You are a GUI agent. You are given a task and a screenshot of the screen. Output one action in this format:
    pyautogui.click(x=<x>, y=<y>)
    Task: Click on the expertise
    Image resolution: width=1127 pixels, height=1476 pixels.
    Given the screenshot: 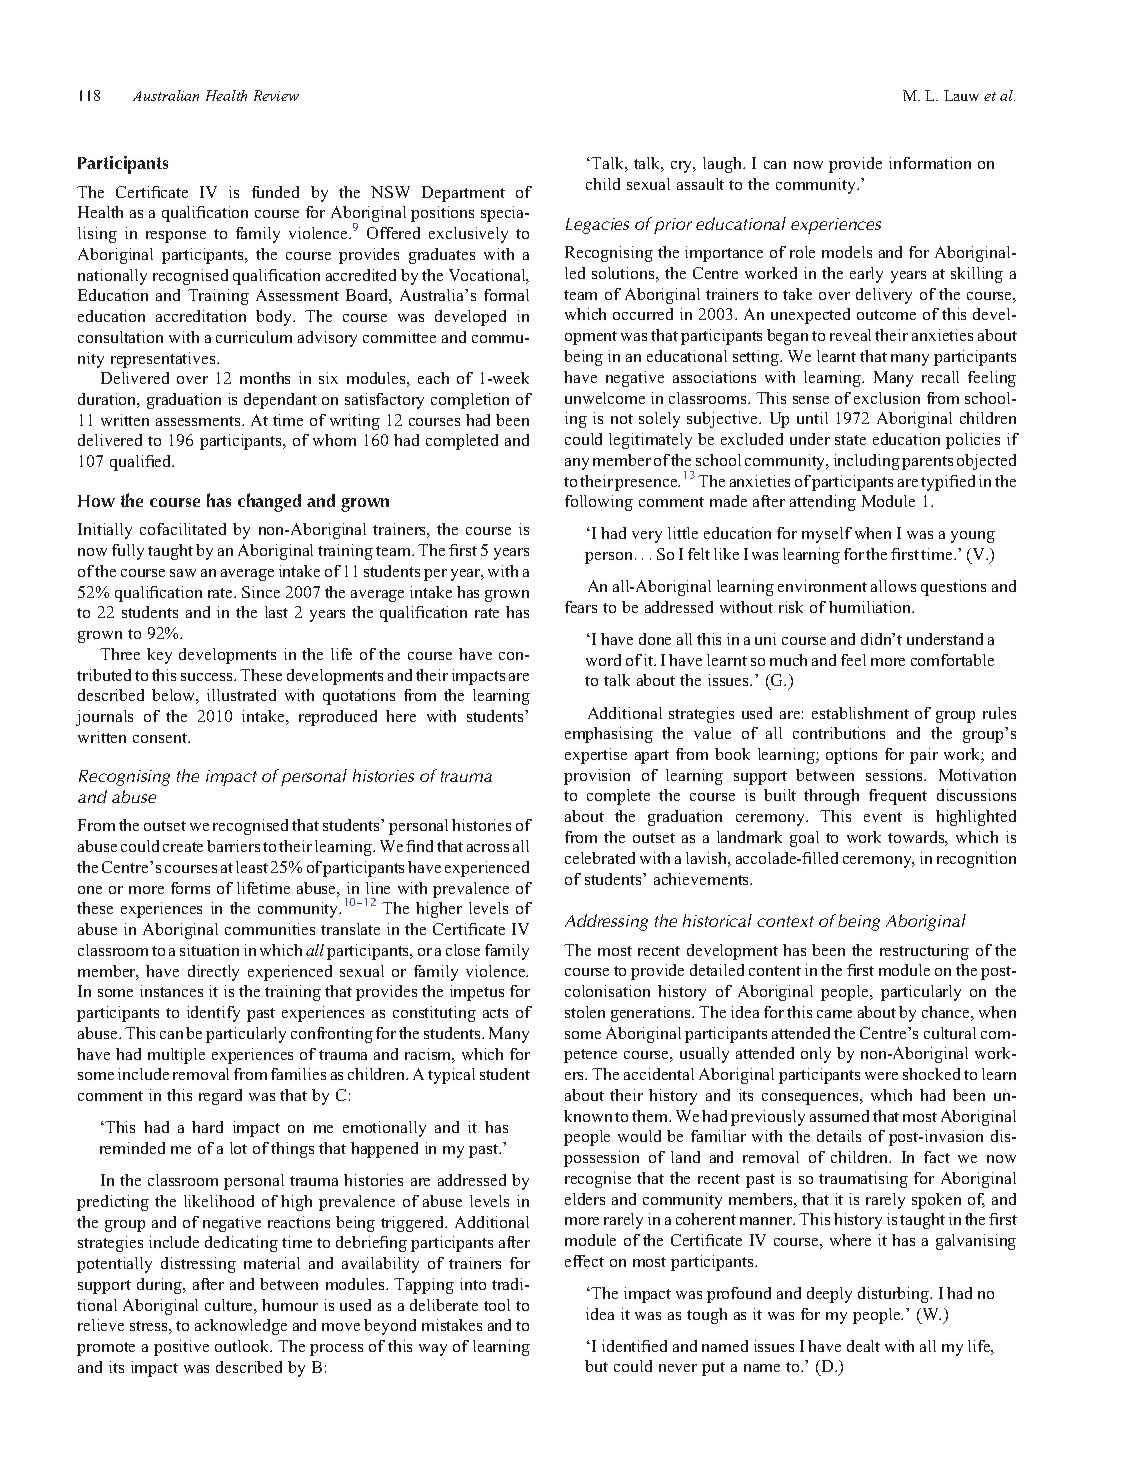 What is the action you would take?
    pyautogui.click(x=596, y=756)
